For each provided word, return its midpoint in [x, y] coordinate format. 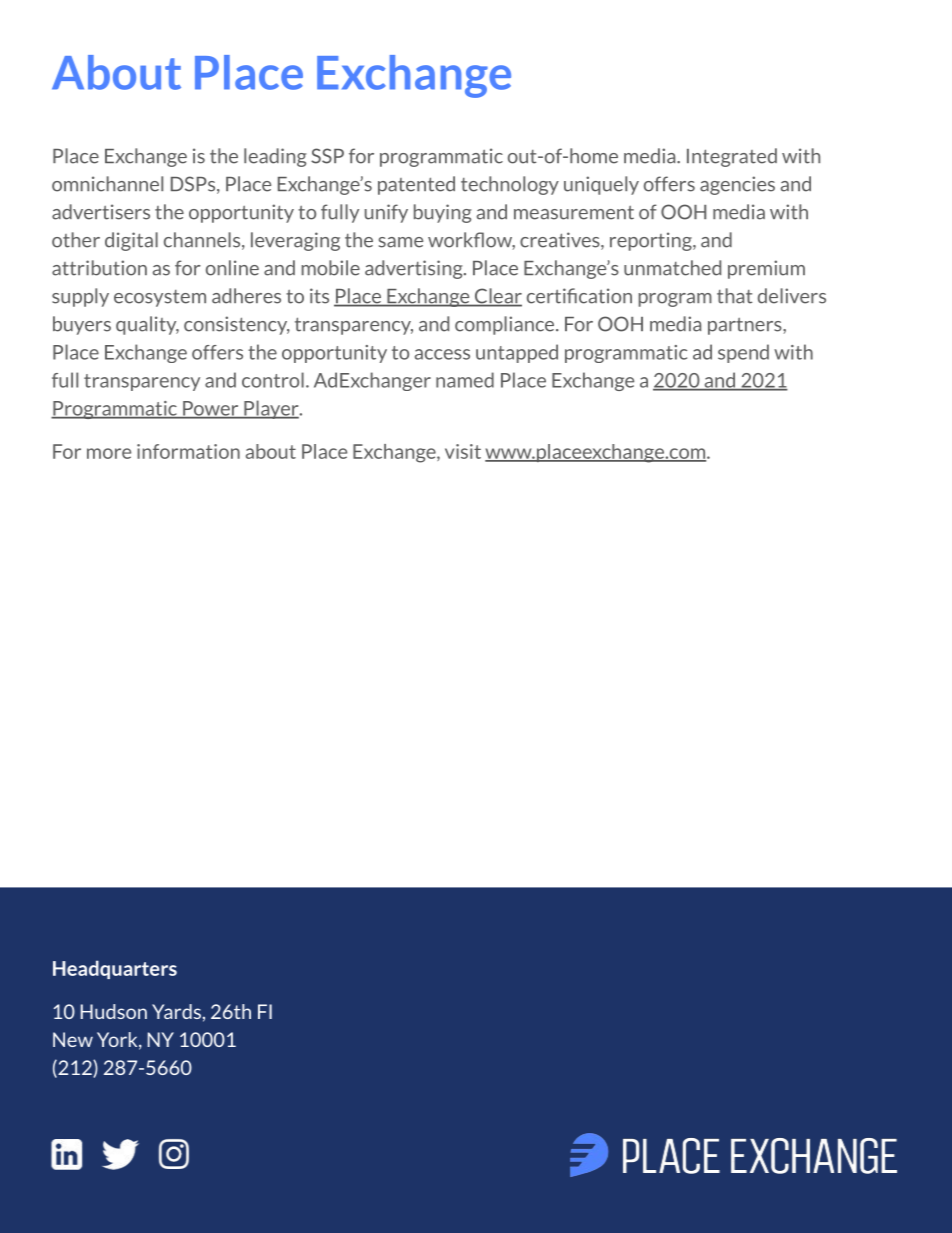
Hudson [114, 1011]
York [118, 1040]
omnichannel [107, 184]
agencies [737, 185]
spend [743, 353]
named [465, 380]
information [188, 451]
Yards [176, 1011]
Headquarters [115, 969]
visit [463, 451]
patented [416, 185]
